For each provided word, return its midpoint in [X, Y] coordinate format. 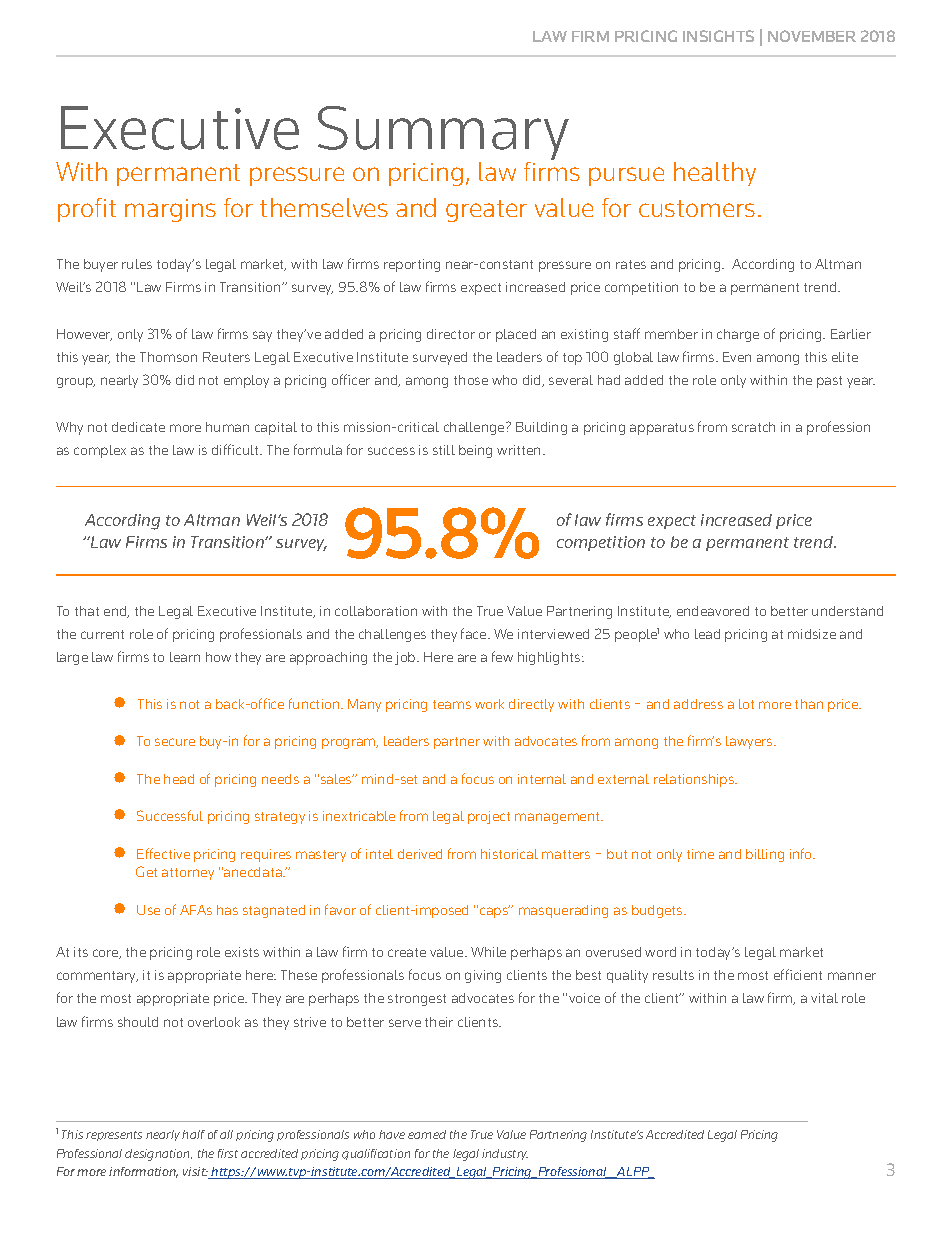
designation [158, 1155]
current [102, 634]
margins [170, 210]
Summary [443, 134]
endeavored [713, 611]
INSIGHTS [718, 36]
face [475, 633]
